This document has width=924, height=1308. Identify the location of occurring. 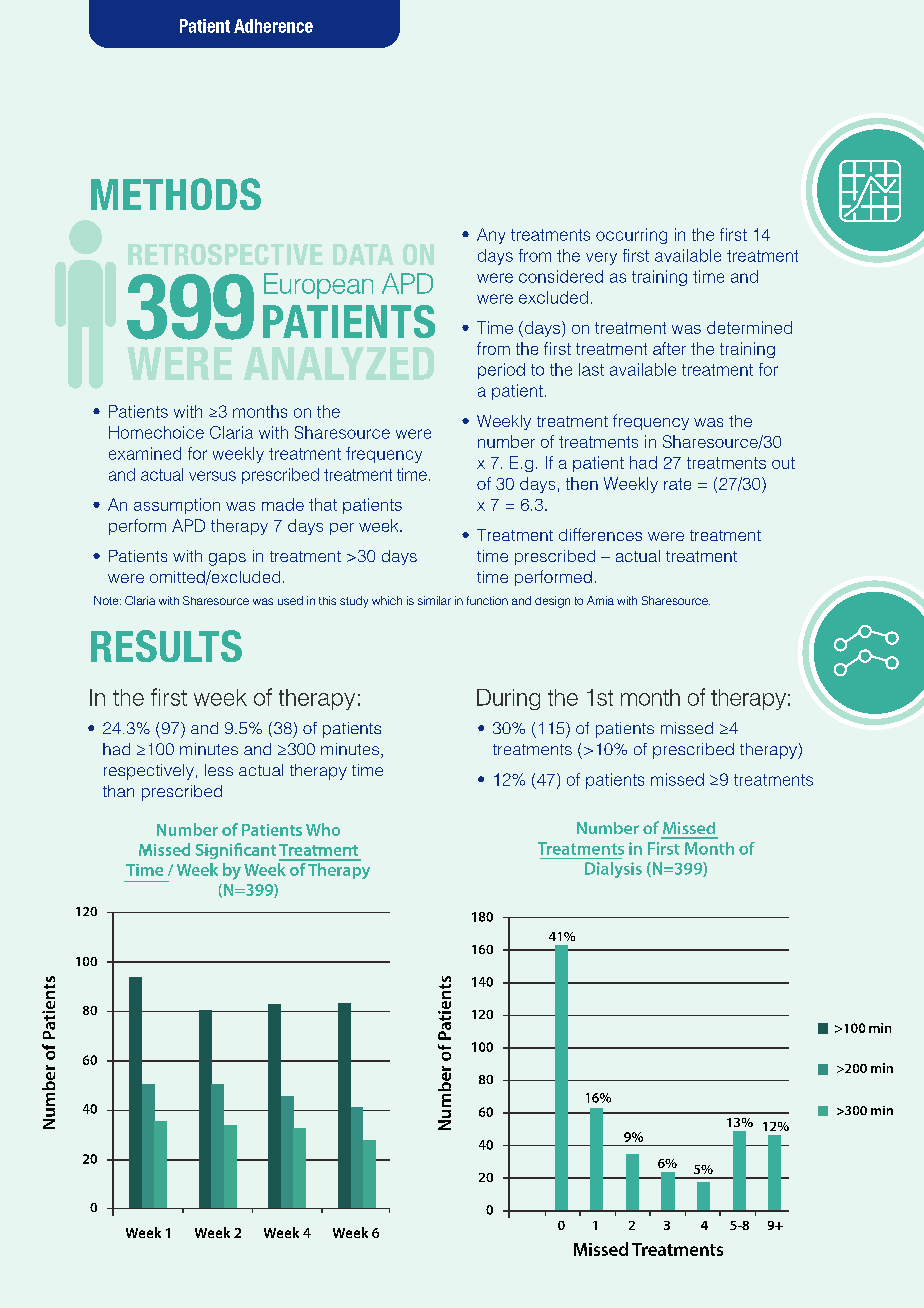
(631, 236).
